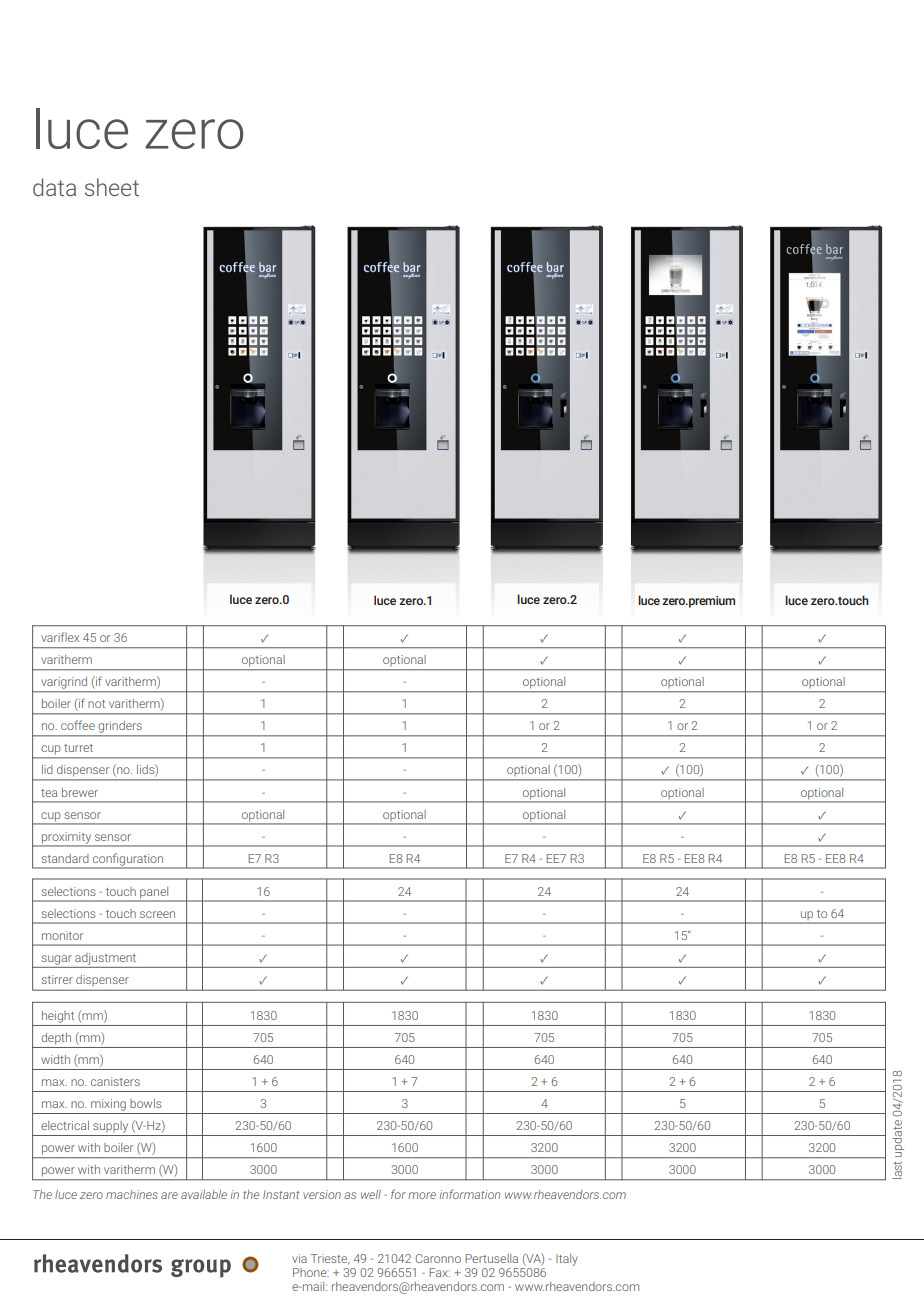 The image size is (924, 1308). I want to click on sheet, so click(112, 187).
